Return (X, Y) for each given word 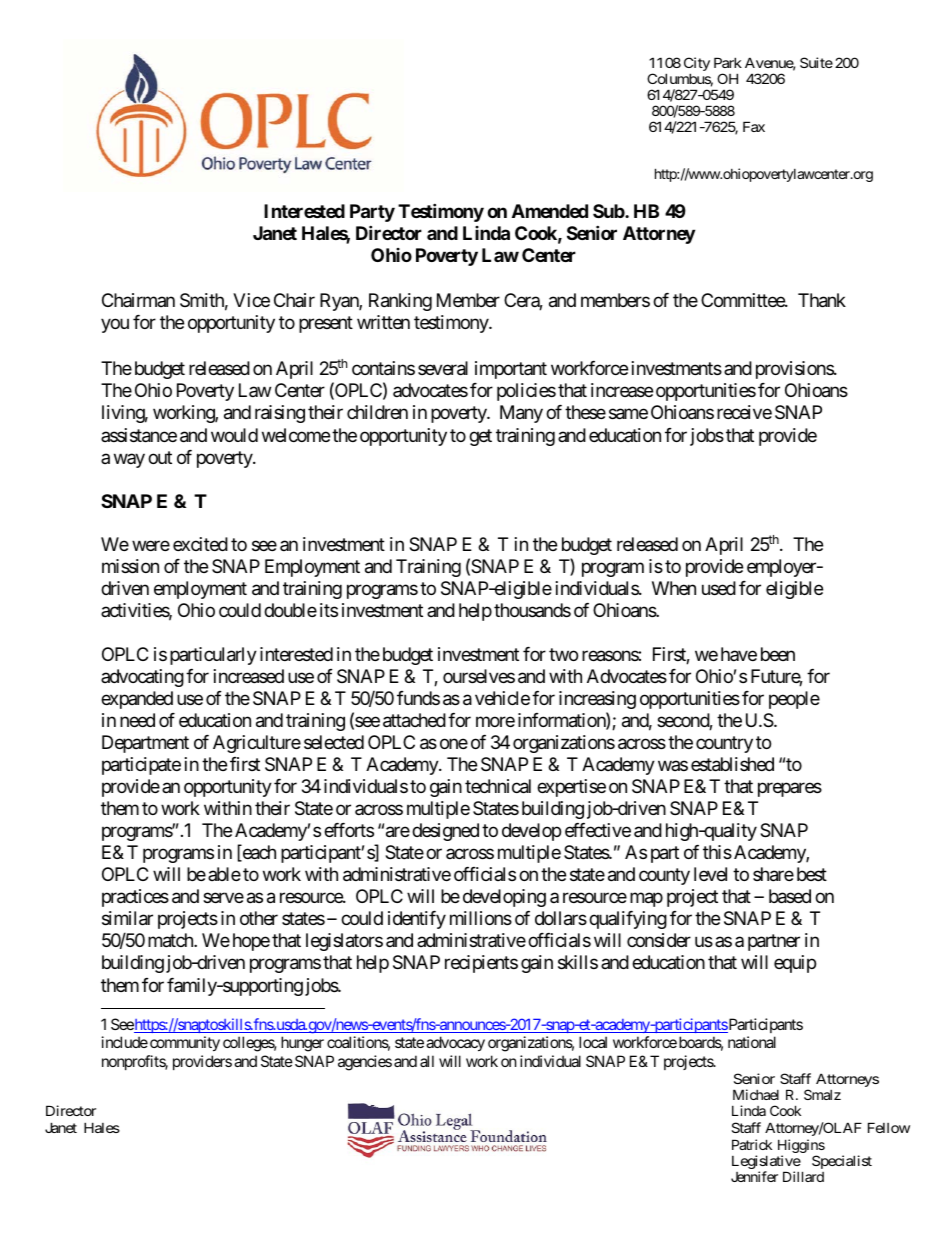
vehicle (502, 698)
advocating (142, 678)
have (739, 654)
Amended (550, 211)
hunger (302, 1044)
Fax (754, 126)
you (115, 325)
